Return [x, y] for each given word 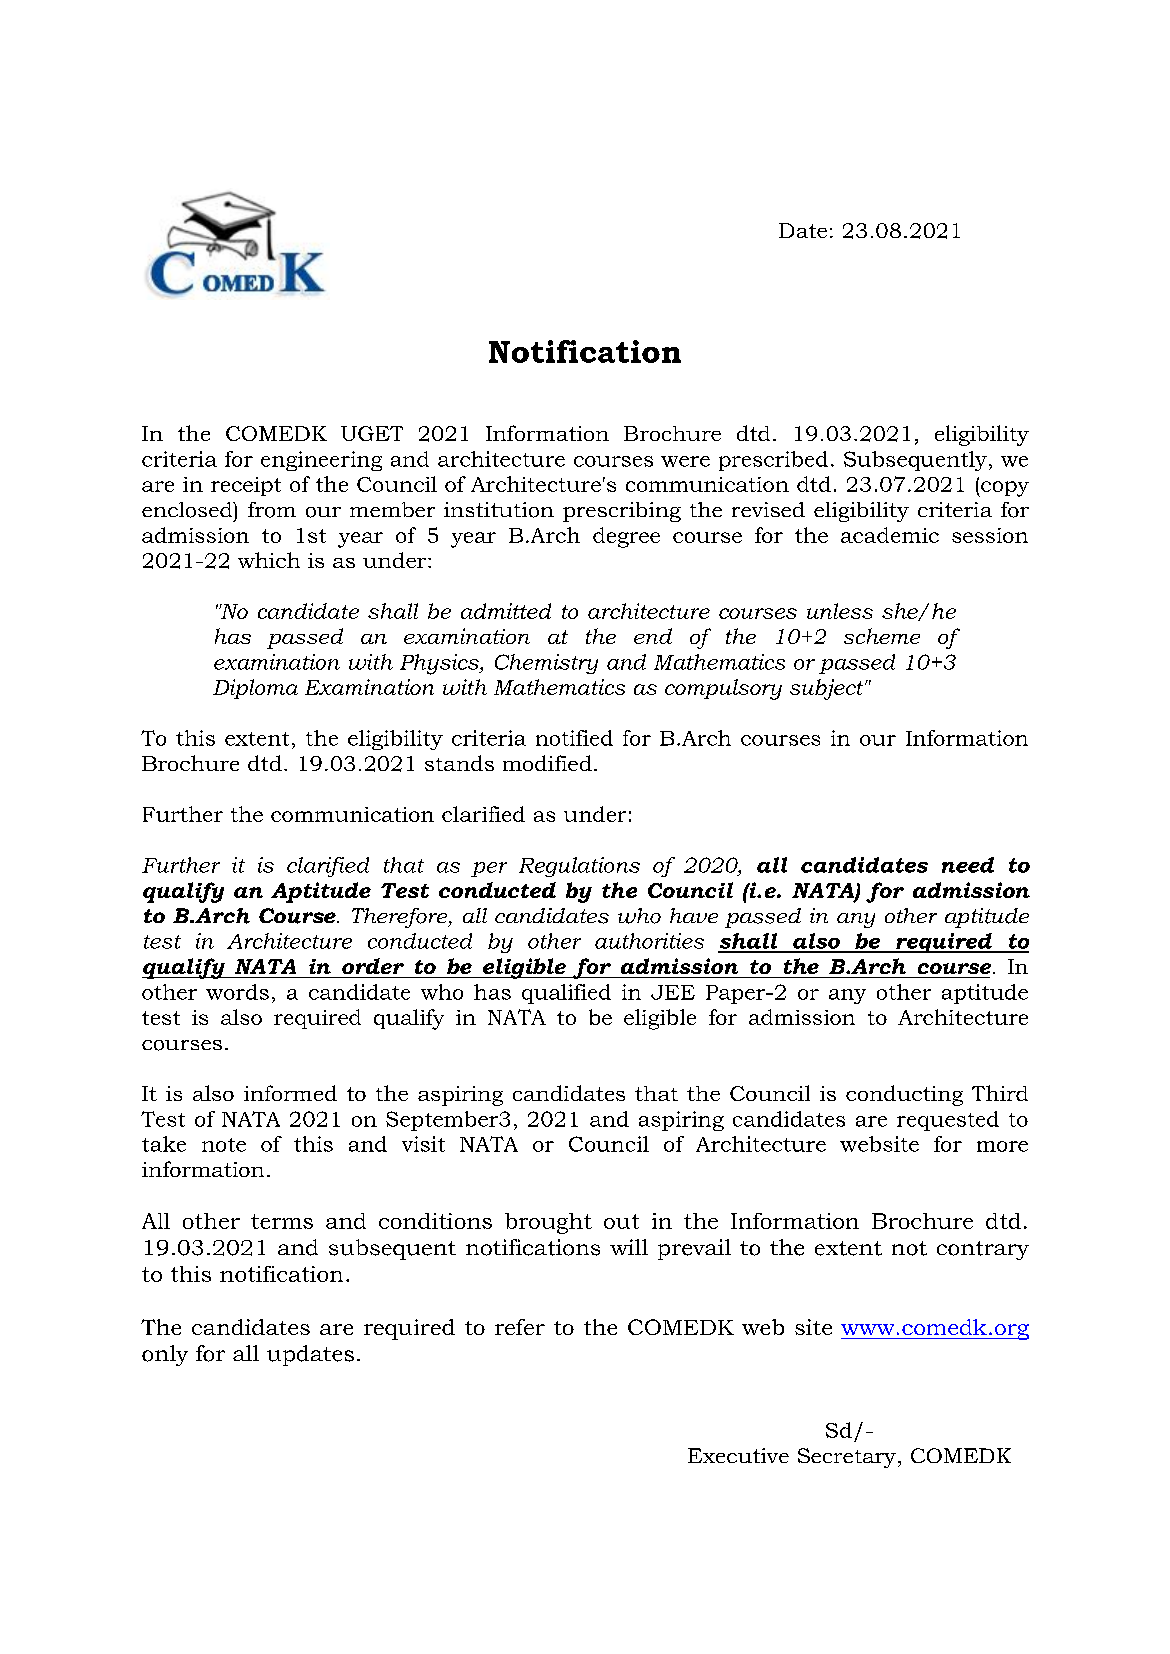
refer [520, 1327]
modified [547, 763]
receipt [246, 486]
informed [290, 1093]
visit [423, 1144]
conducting [904, 1095]
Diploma [255, 689]
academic [890, 535]
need [968, 865]
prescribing [622, 512]
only [165, 1355]
